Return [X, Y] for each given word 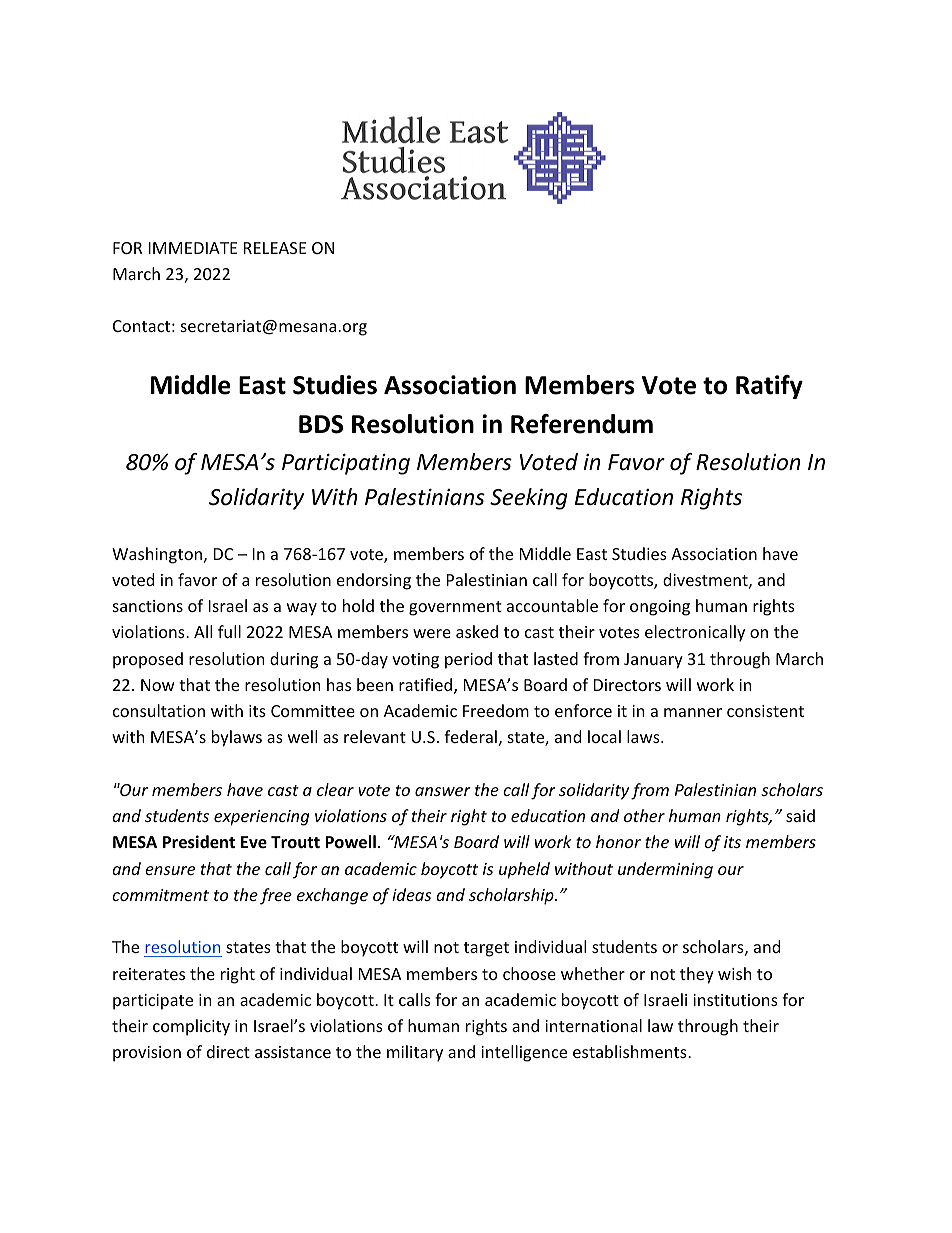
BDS [321, 424]
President [199, 842]
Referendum [582, 424]
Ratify [769, 387]
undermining [665, 870]
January [653, 661]
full [229, 631]
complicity [191, 1027]
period [468, 660]
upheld [524, 870]
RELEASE [275, 248]
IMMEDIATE [193, 248]
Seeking [529, 499]
